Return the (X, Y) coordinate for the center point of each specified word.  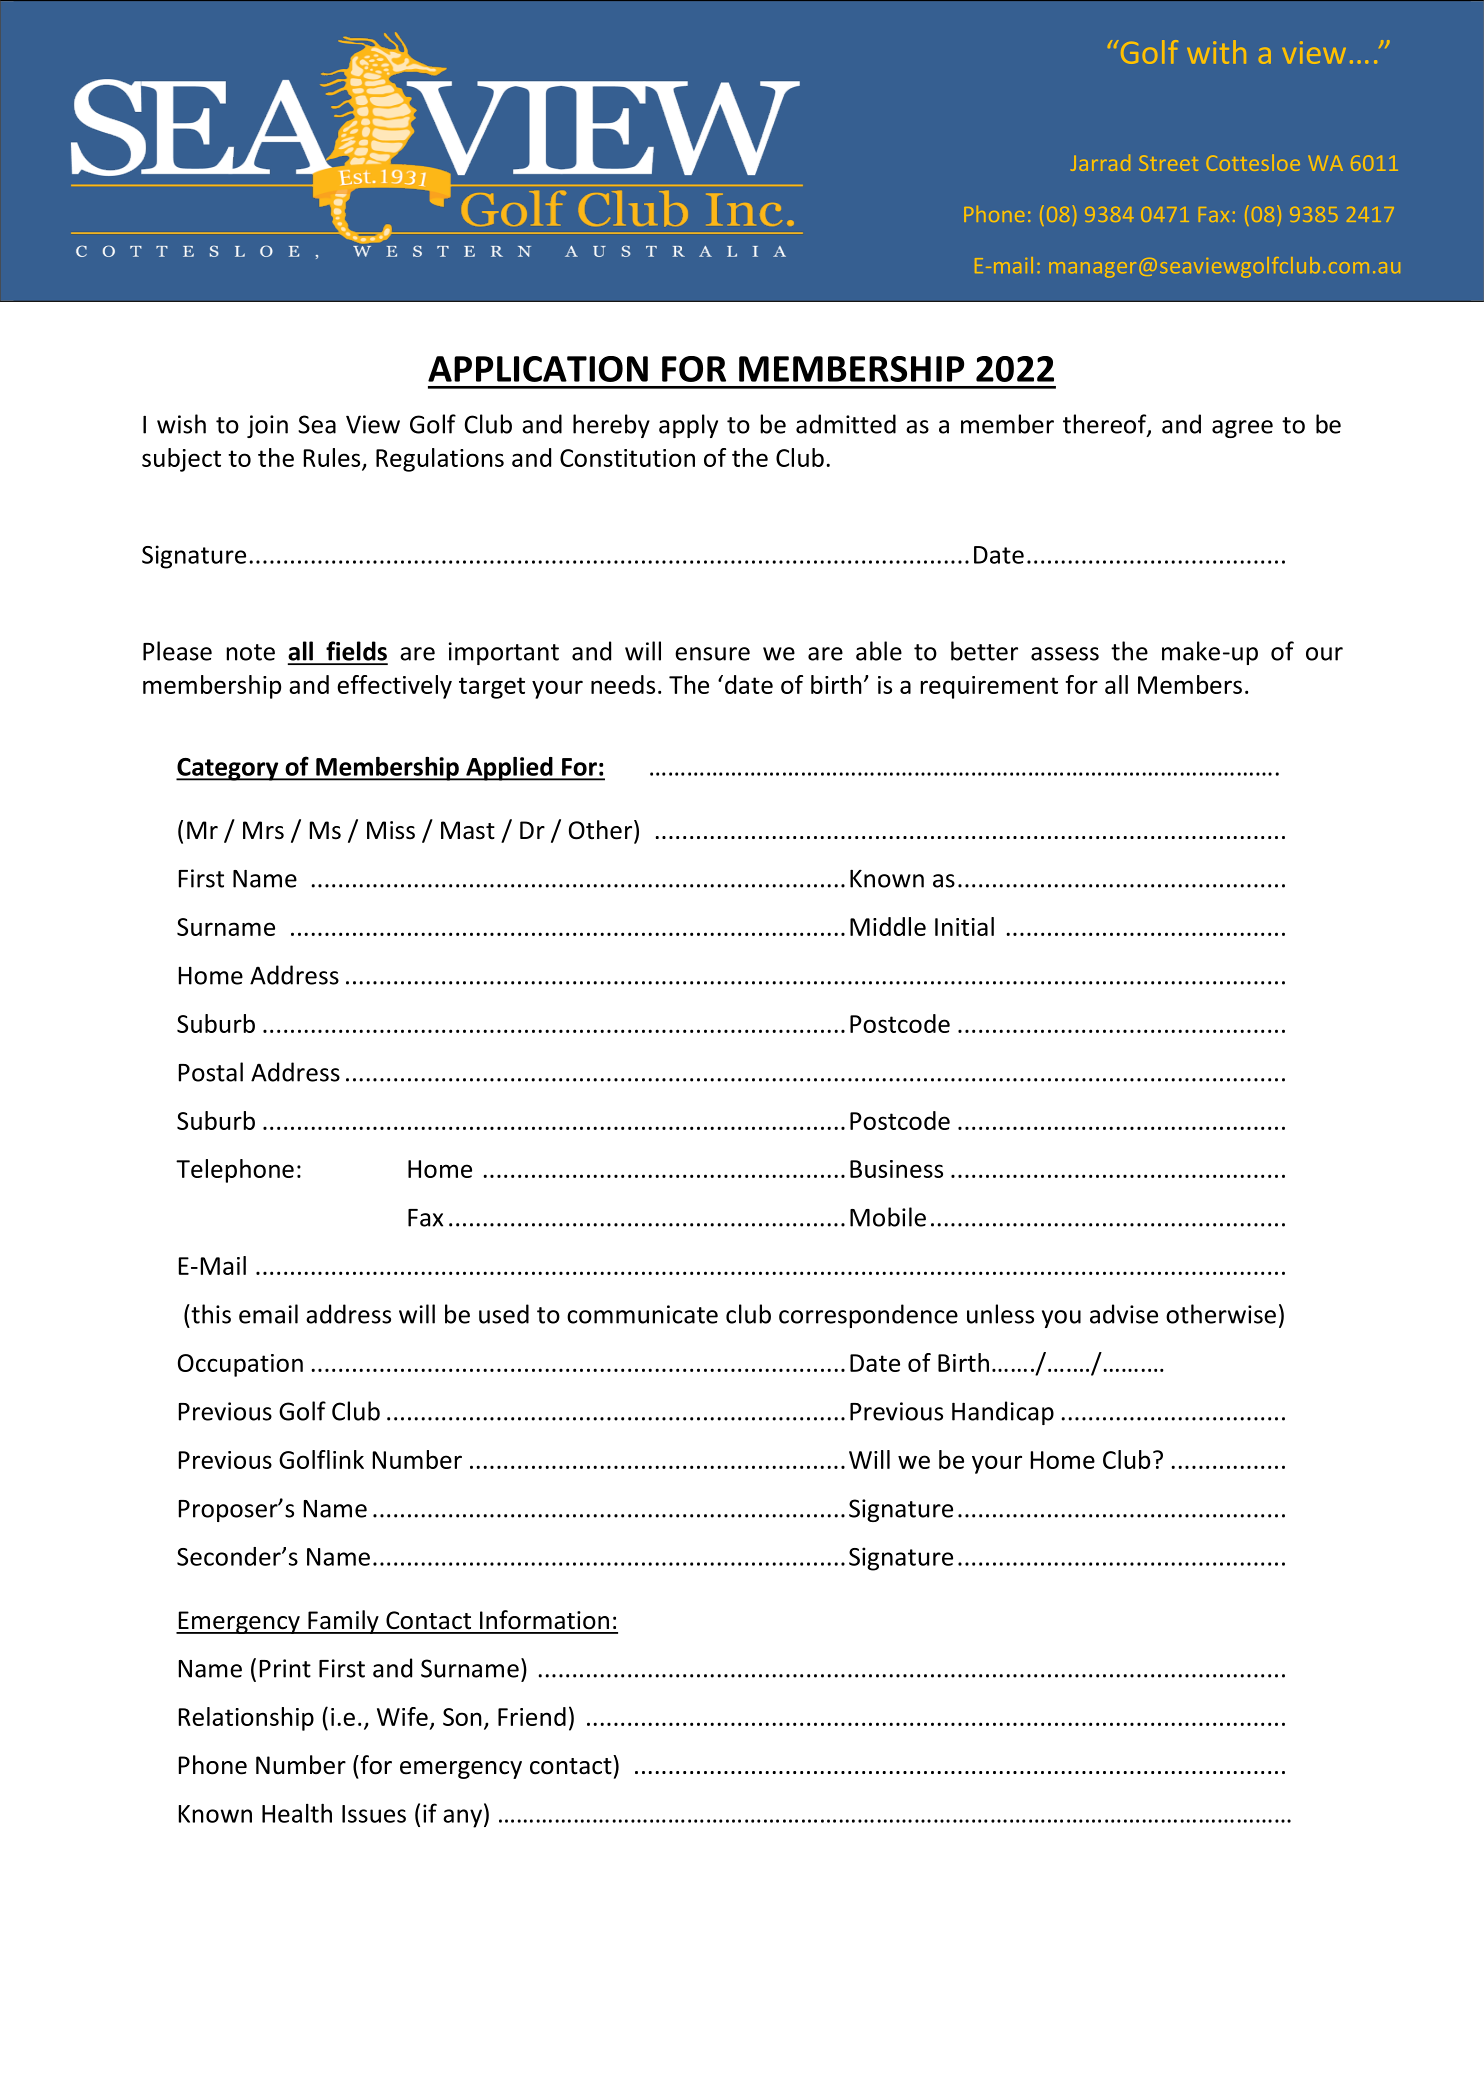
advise (1124, 1314)
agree (1242, 429)
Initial (964, 926)
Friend (532, 1716)
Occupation (240, 1365)
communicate (642, 1314)
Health (297, 1813)
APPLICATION (538, 369)
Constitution (627, 458)
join (267, 426)
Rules (333, 458)
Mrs (263, 830)
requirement (989, 687)
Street (1168, 163)
